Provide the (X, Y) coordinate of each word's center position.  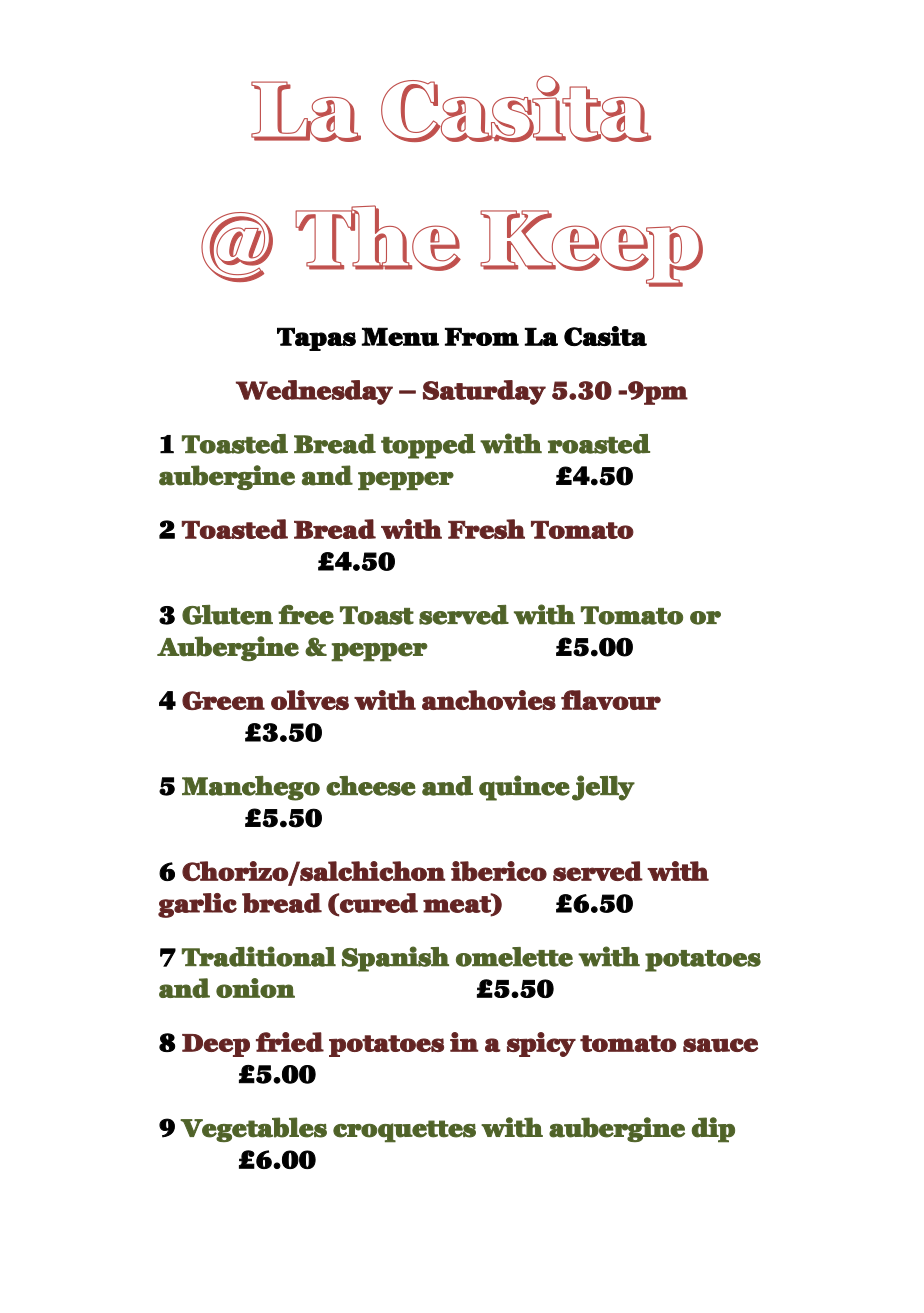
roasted (599, 444)
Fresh (486, 529)
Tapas (316, 339)
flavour (611, 700)
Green (223, 700)
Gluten (227, 615)
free (306, 615)
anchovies (489, 700)
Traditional (259, 956)
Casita (605, 336)
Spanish (395, 959)
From (482, 336)
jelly (603, 788)
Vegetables (253, 1129)
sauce (720, 1045)
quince (524, 788)
